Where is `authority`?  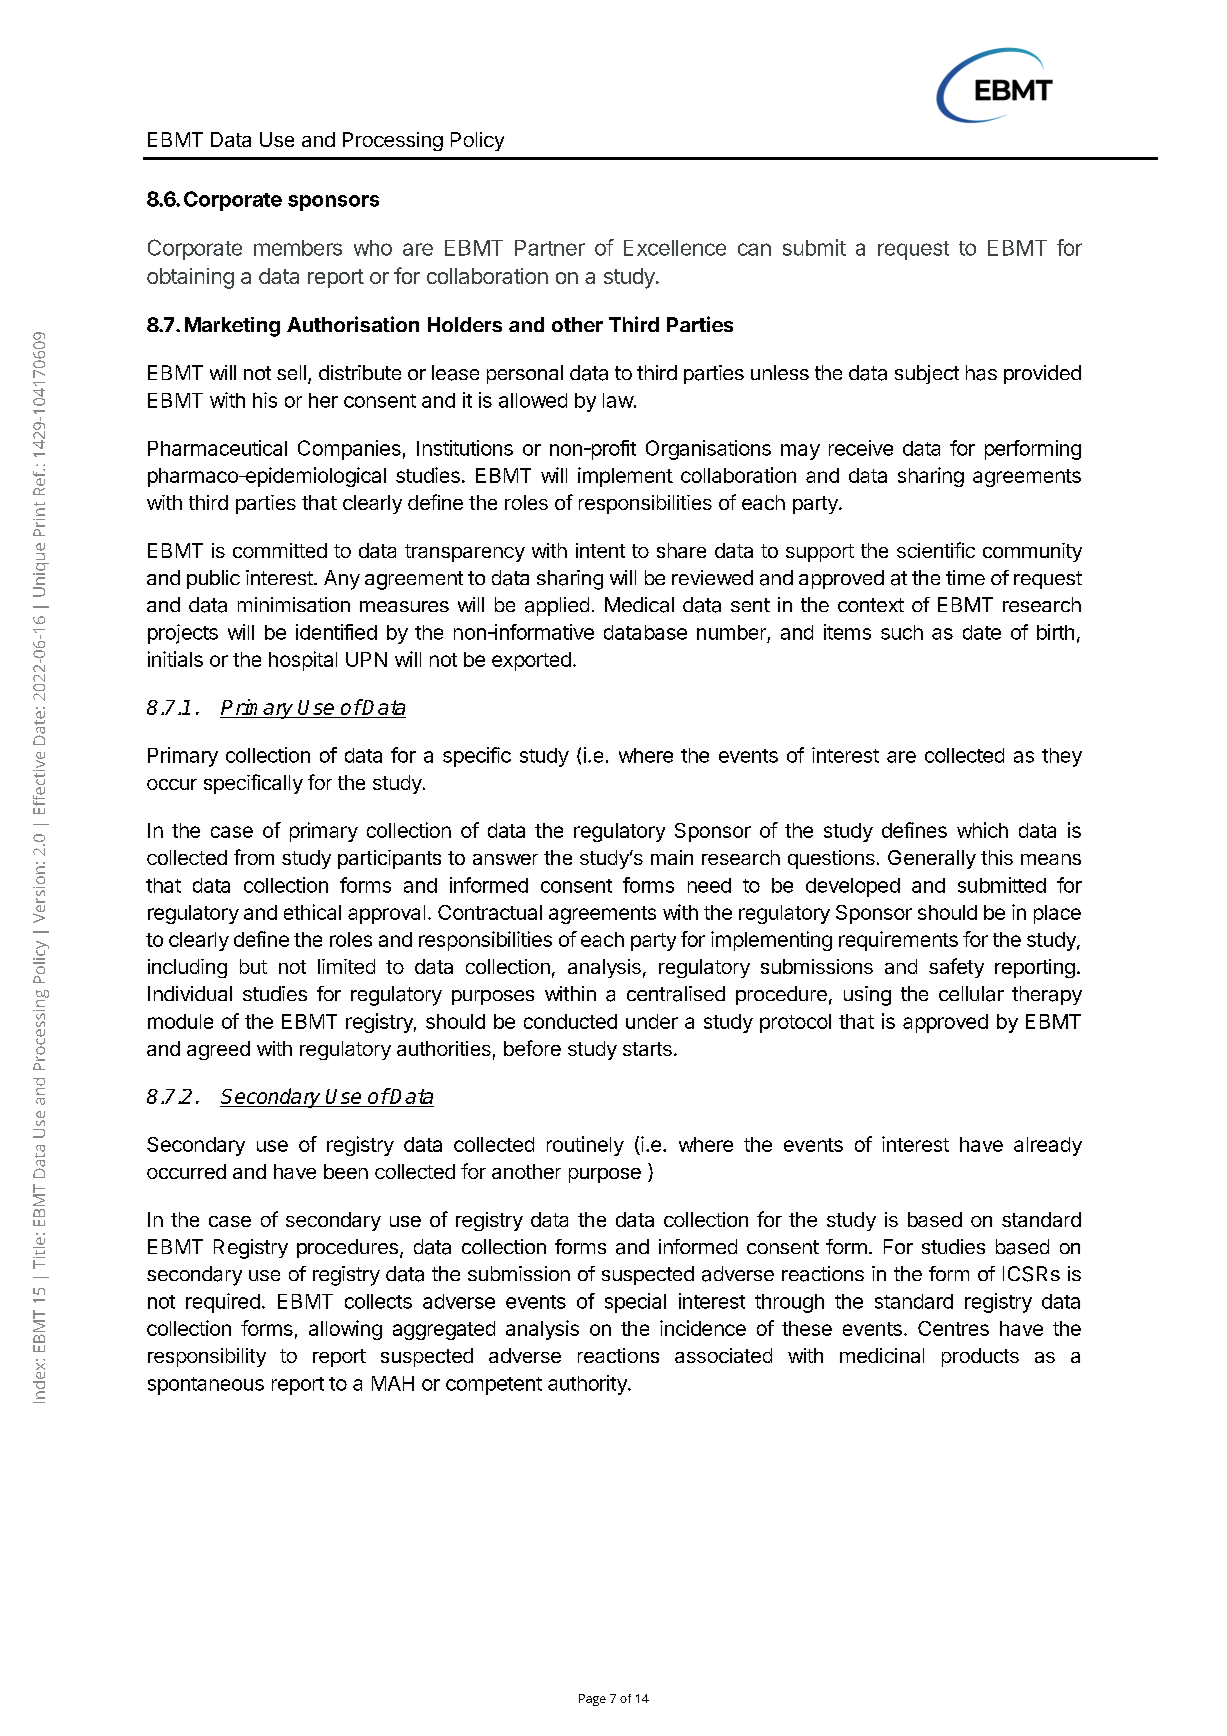
authority is located at coordinates (588, 1385).
